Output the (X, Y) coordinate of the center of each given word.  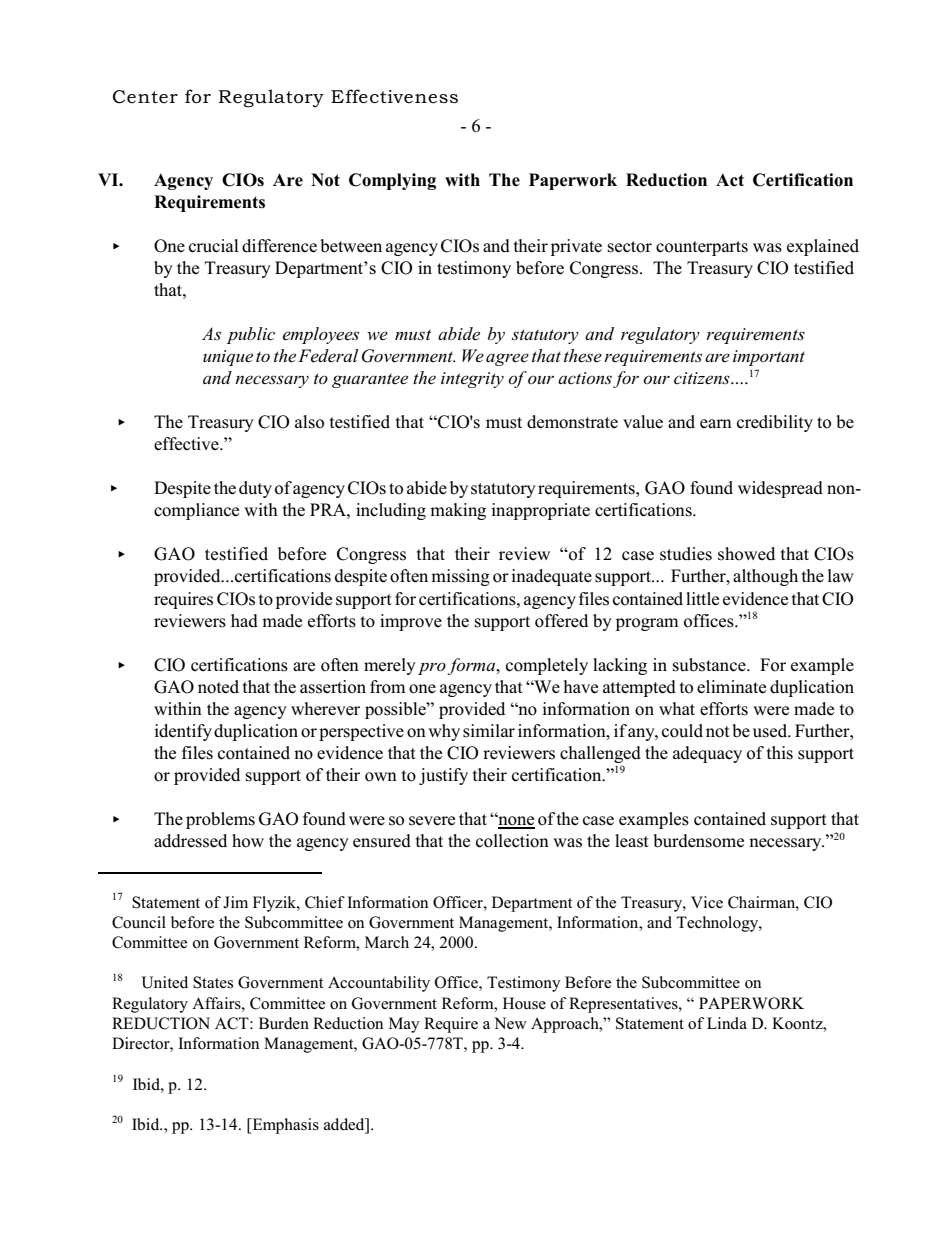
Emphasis (284, 1126)
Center (145, 97)
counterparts (702, 248)
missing (460, 577)
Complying (392, 181)
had (244, 621)
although (765, 577)
